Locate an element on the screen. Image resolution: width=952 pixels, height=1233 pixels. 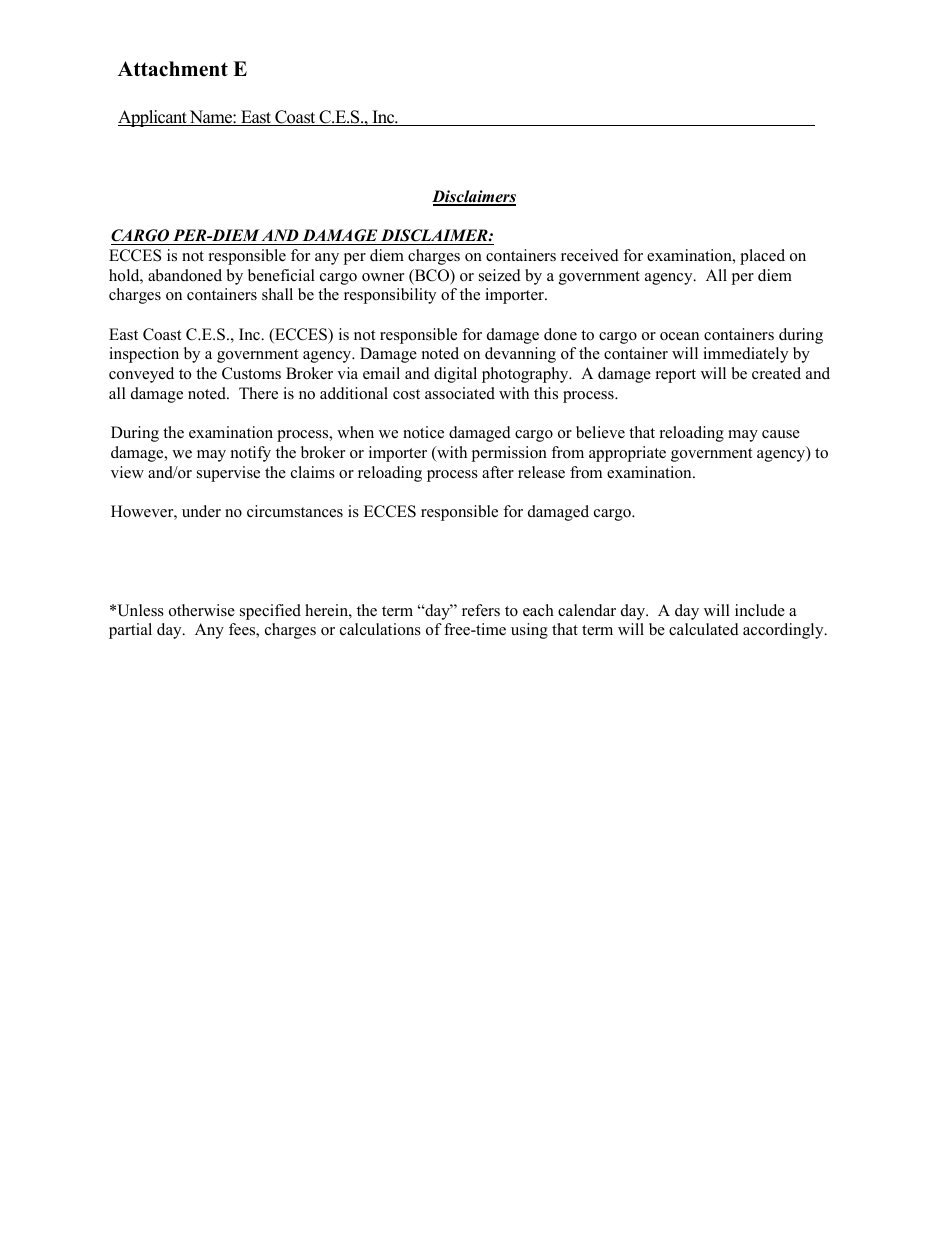
ocean is located at coordinates (679, 336).
